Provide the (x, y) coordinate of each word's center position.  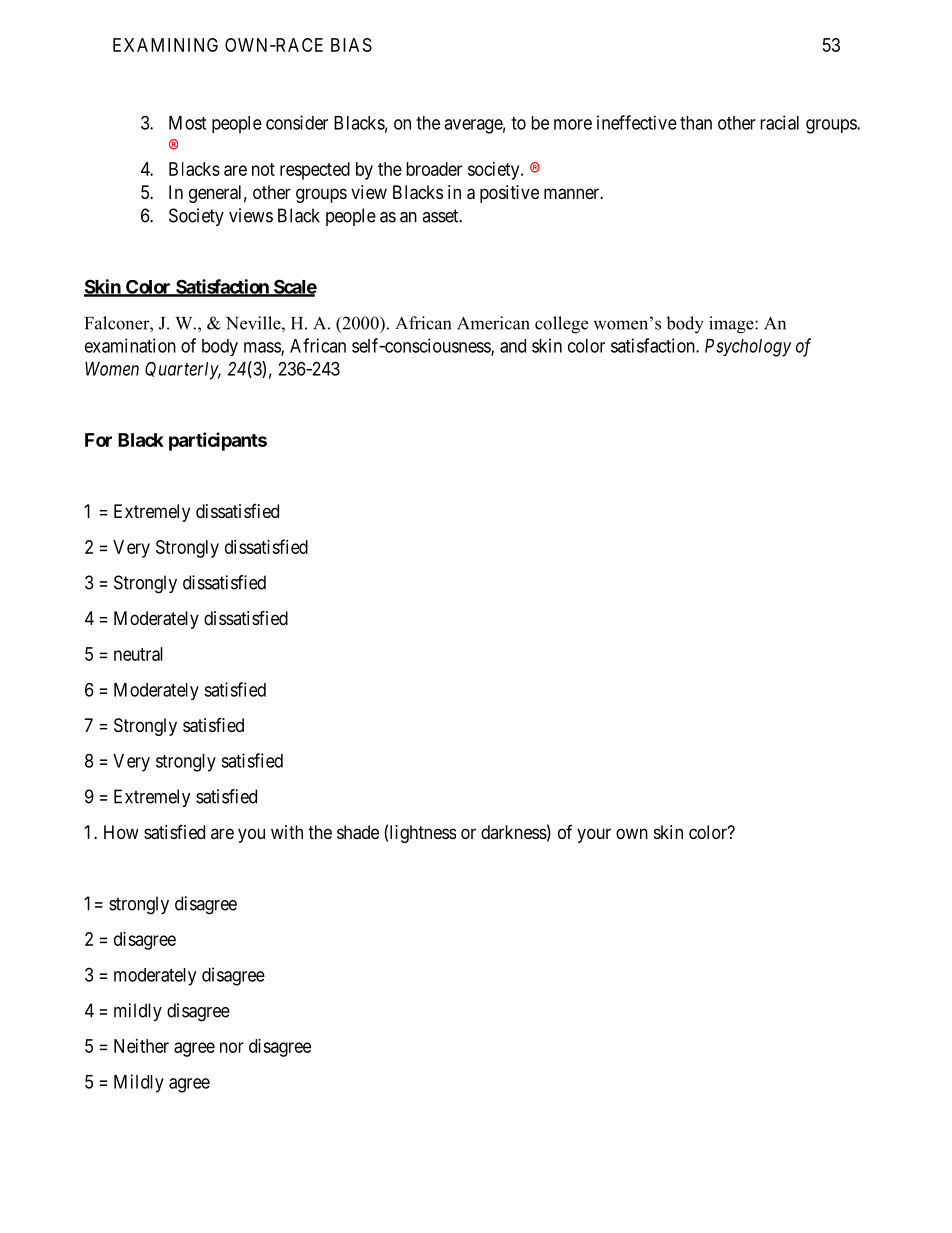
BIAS (351, 45)
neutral (138, 654)
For (98, 440)
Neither (141, 1046)
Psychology (748, 348)
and (513, 346)
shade (358, 832)
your (594, 835)
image (732, 325)
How (121, 832)
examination (130, 345)
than (696, 123)
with (287, 832)
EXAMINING (165, 45)
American (493, 323)
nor (232, 1047)
